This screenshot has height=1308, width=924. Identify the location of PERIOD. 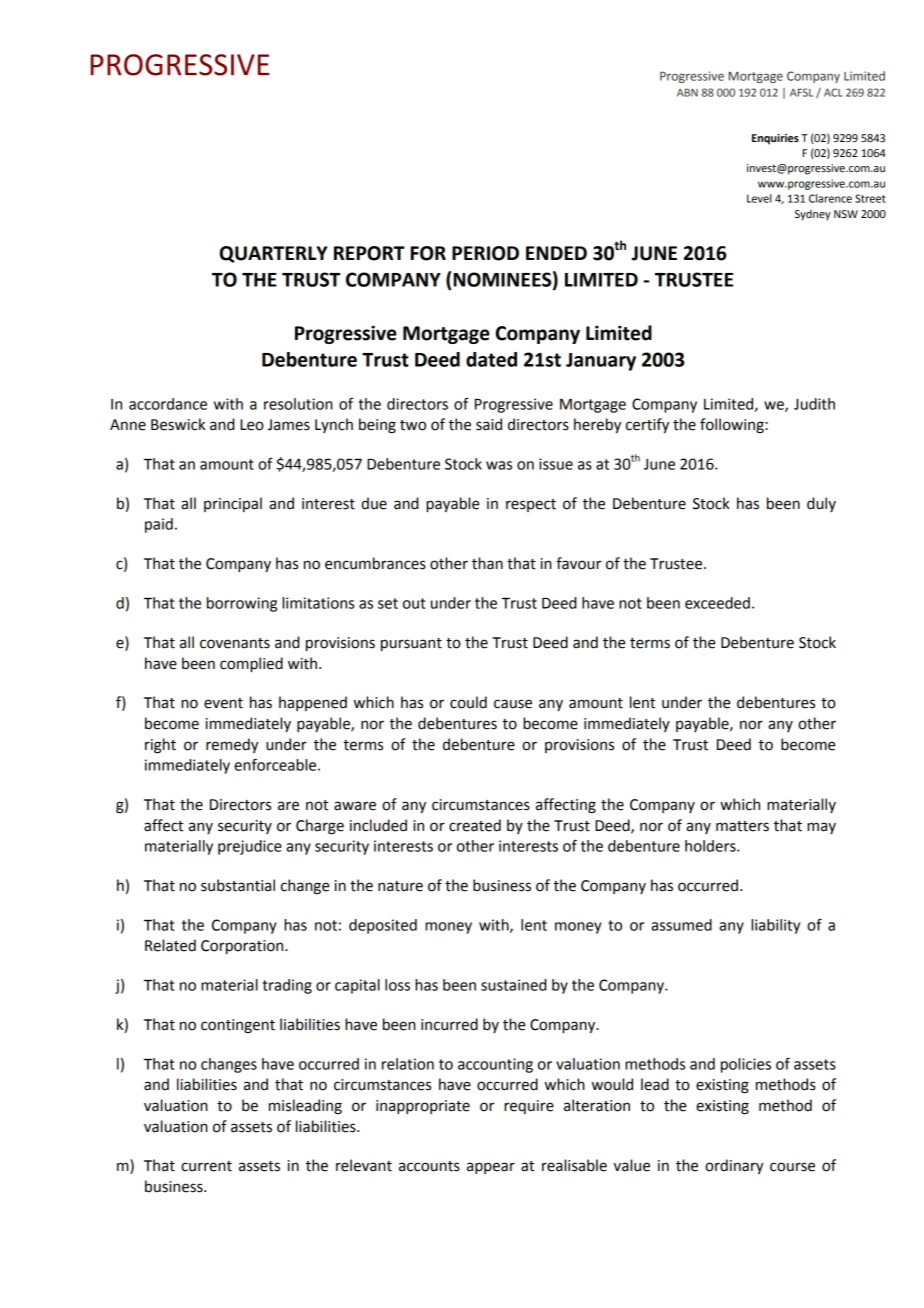
(485, 253).
